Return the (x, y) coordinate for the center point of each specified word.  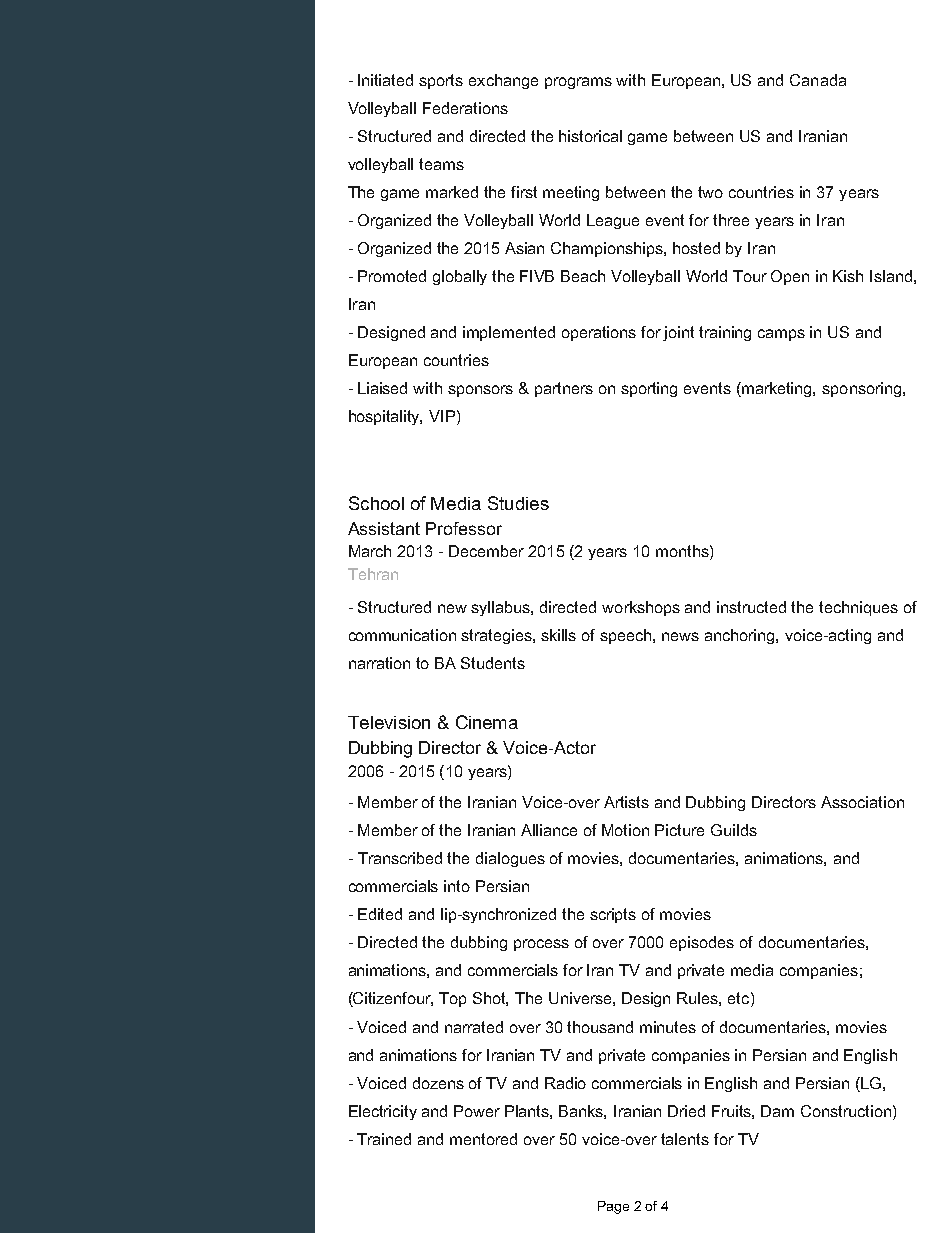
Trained (384, 1139)
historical (590, 136)
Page (613, 1207)
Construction (846, 1111)
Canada (818, 80)
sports (441, 81)
